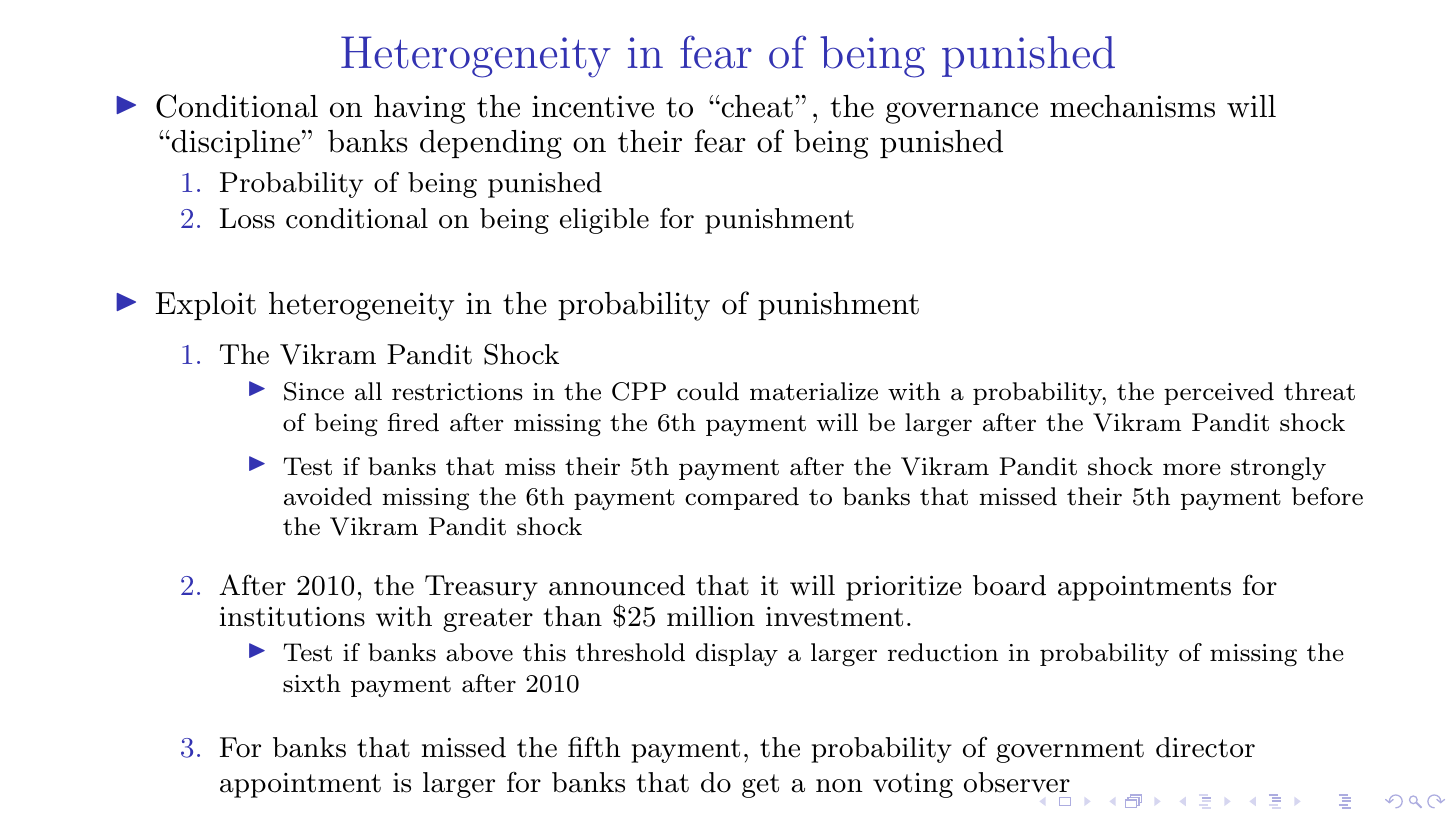 This screenshot has height=819, width=1456. I want to click on more, so click(1192, 469).
